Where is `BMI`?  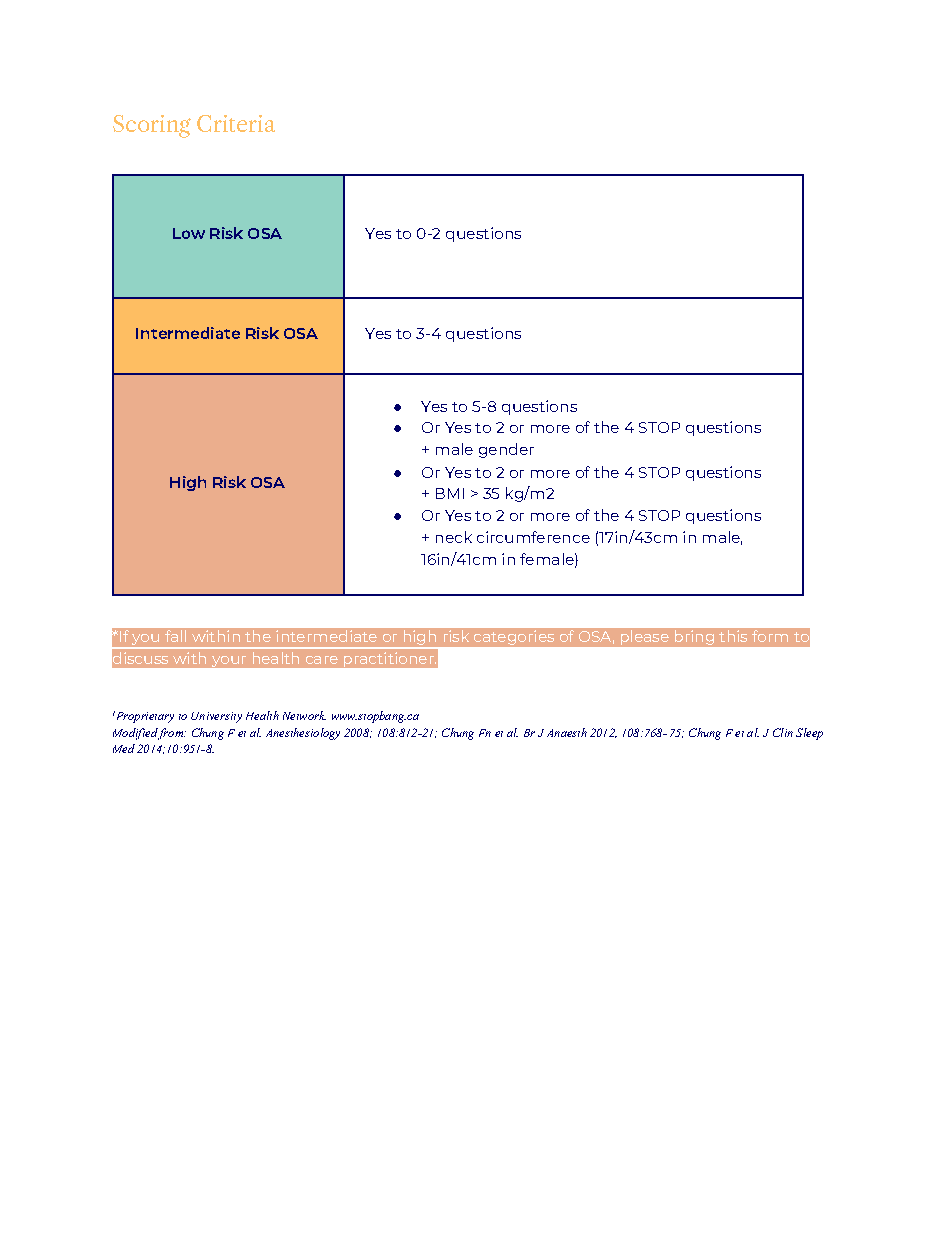 BMI is located at coordinates (450, 493).
